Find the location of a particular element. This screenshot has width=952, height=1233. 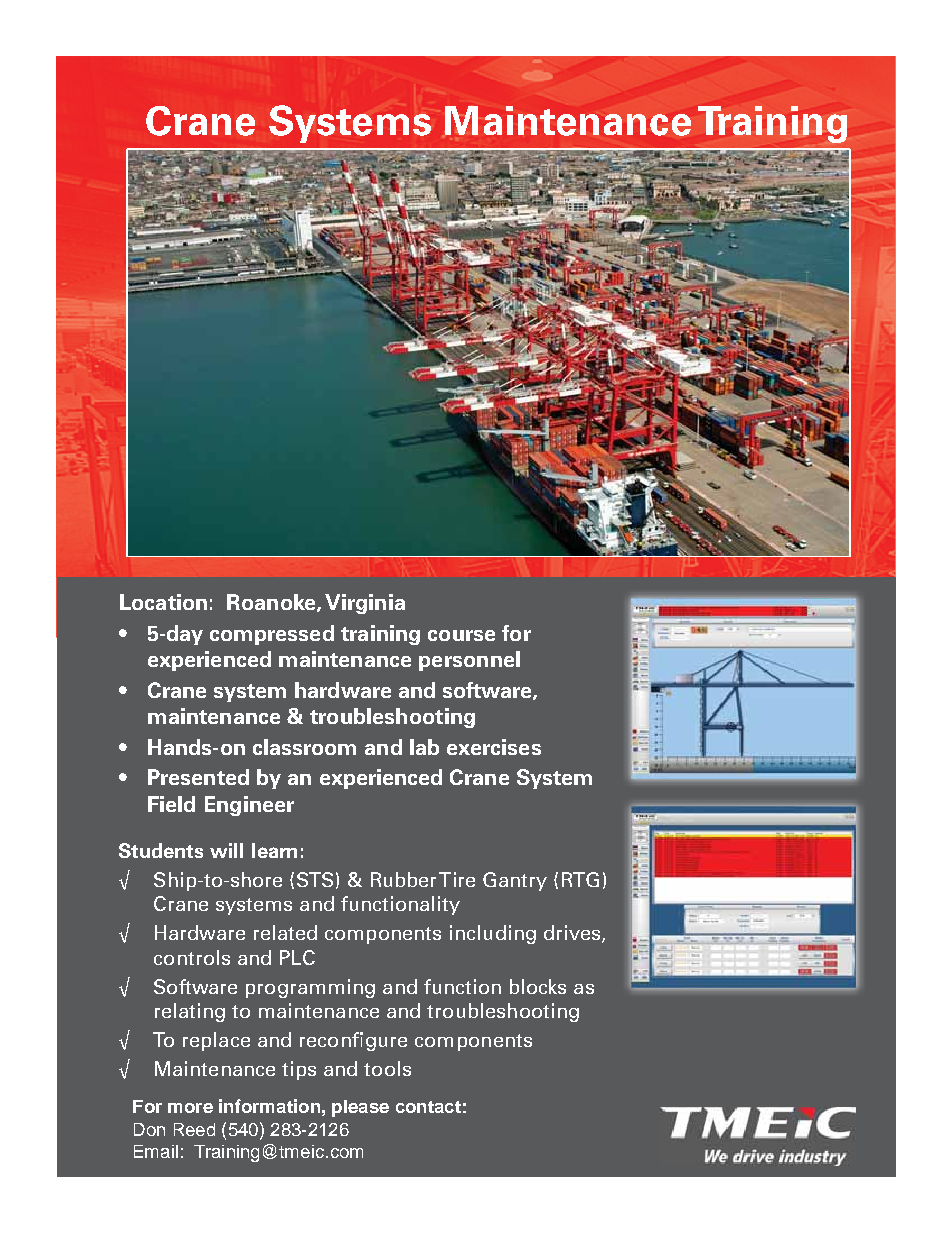

Virginia is located at coordinates (365, 604).
